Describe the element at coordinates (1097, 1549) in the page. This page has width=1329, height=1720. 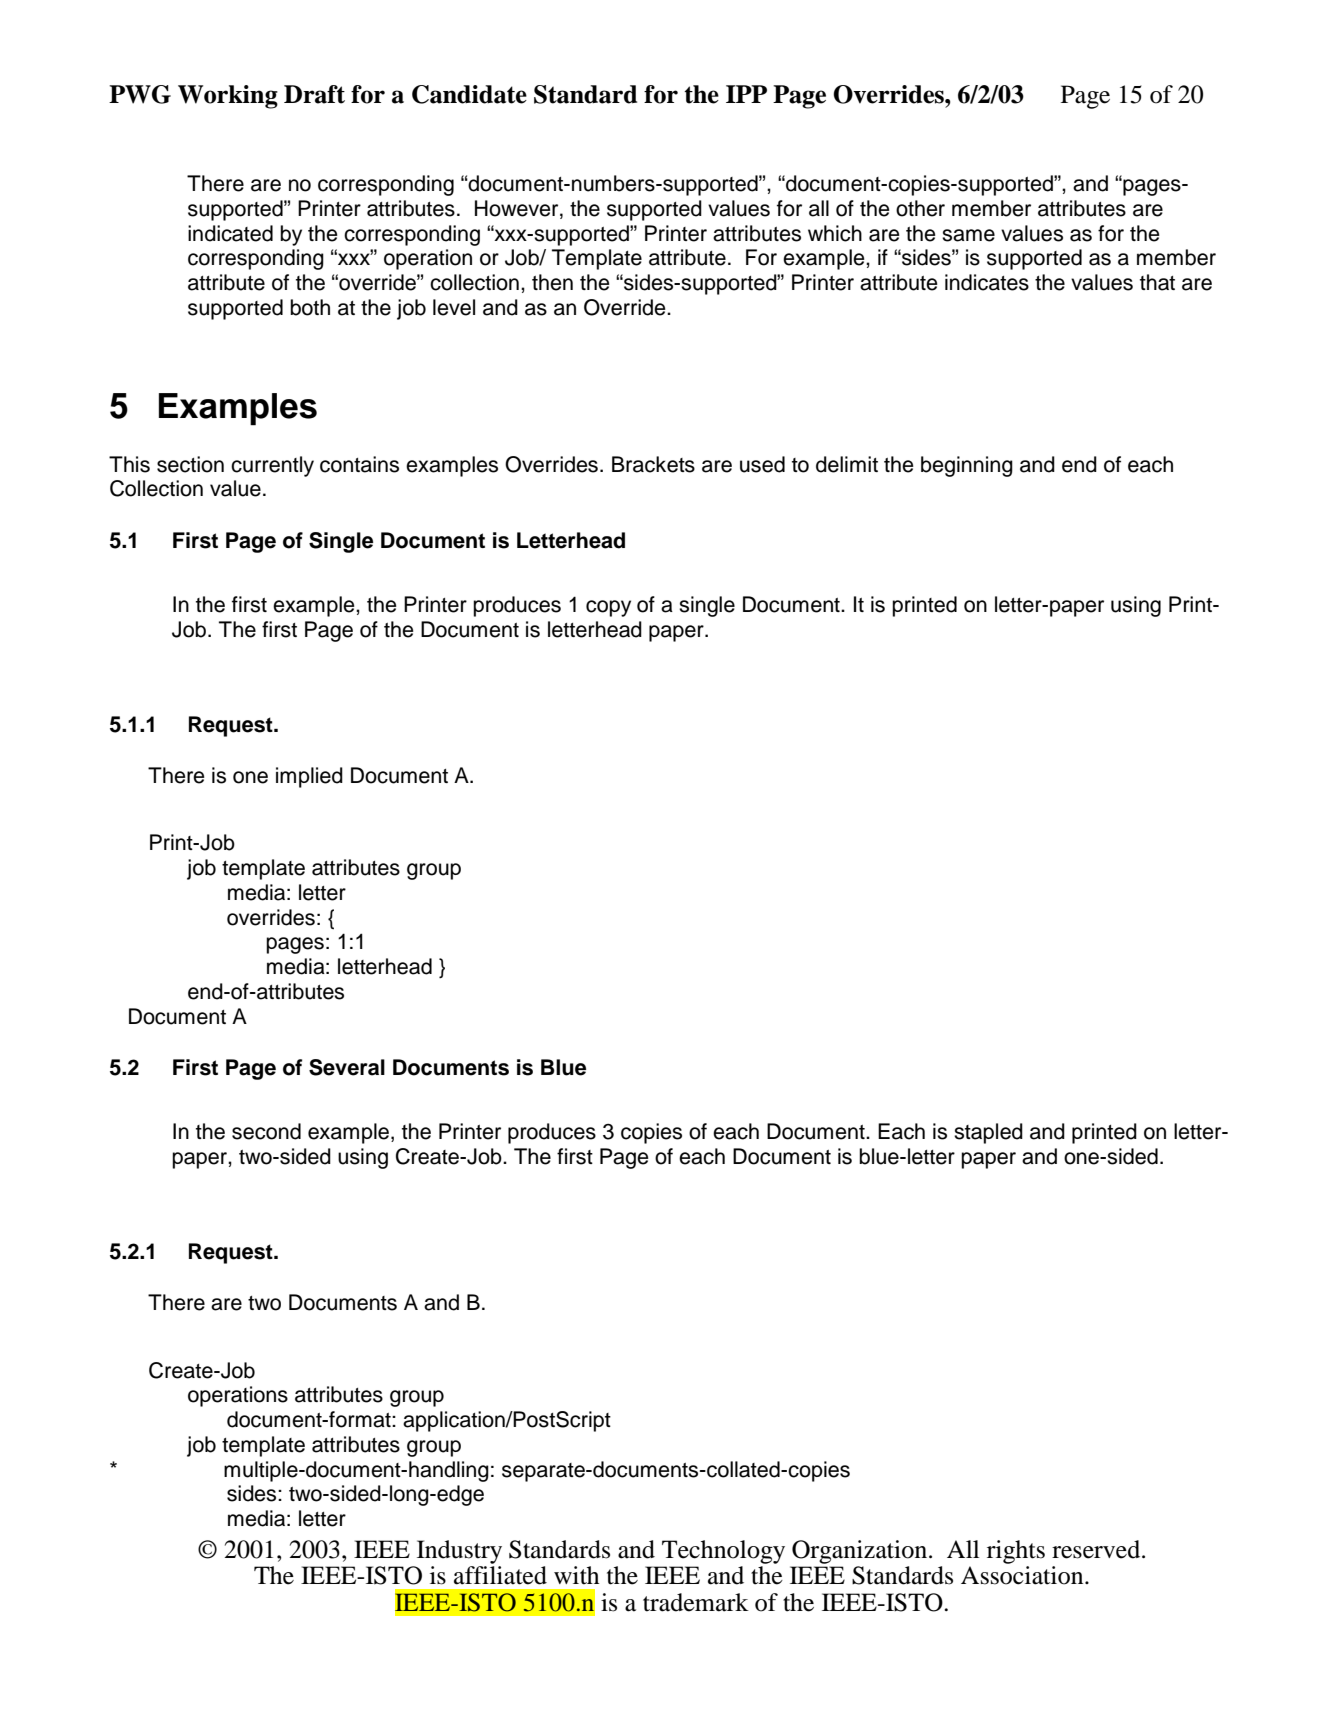
I see `reserved` at that location.
